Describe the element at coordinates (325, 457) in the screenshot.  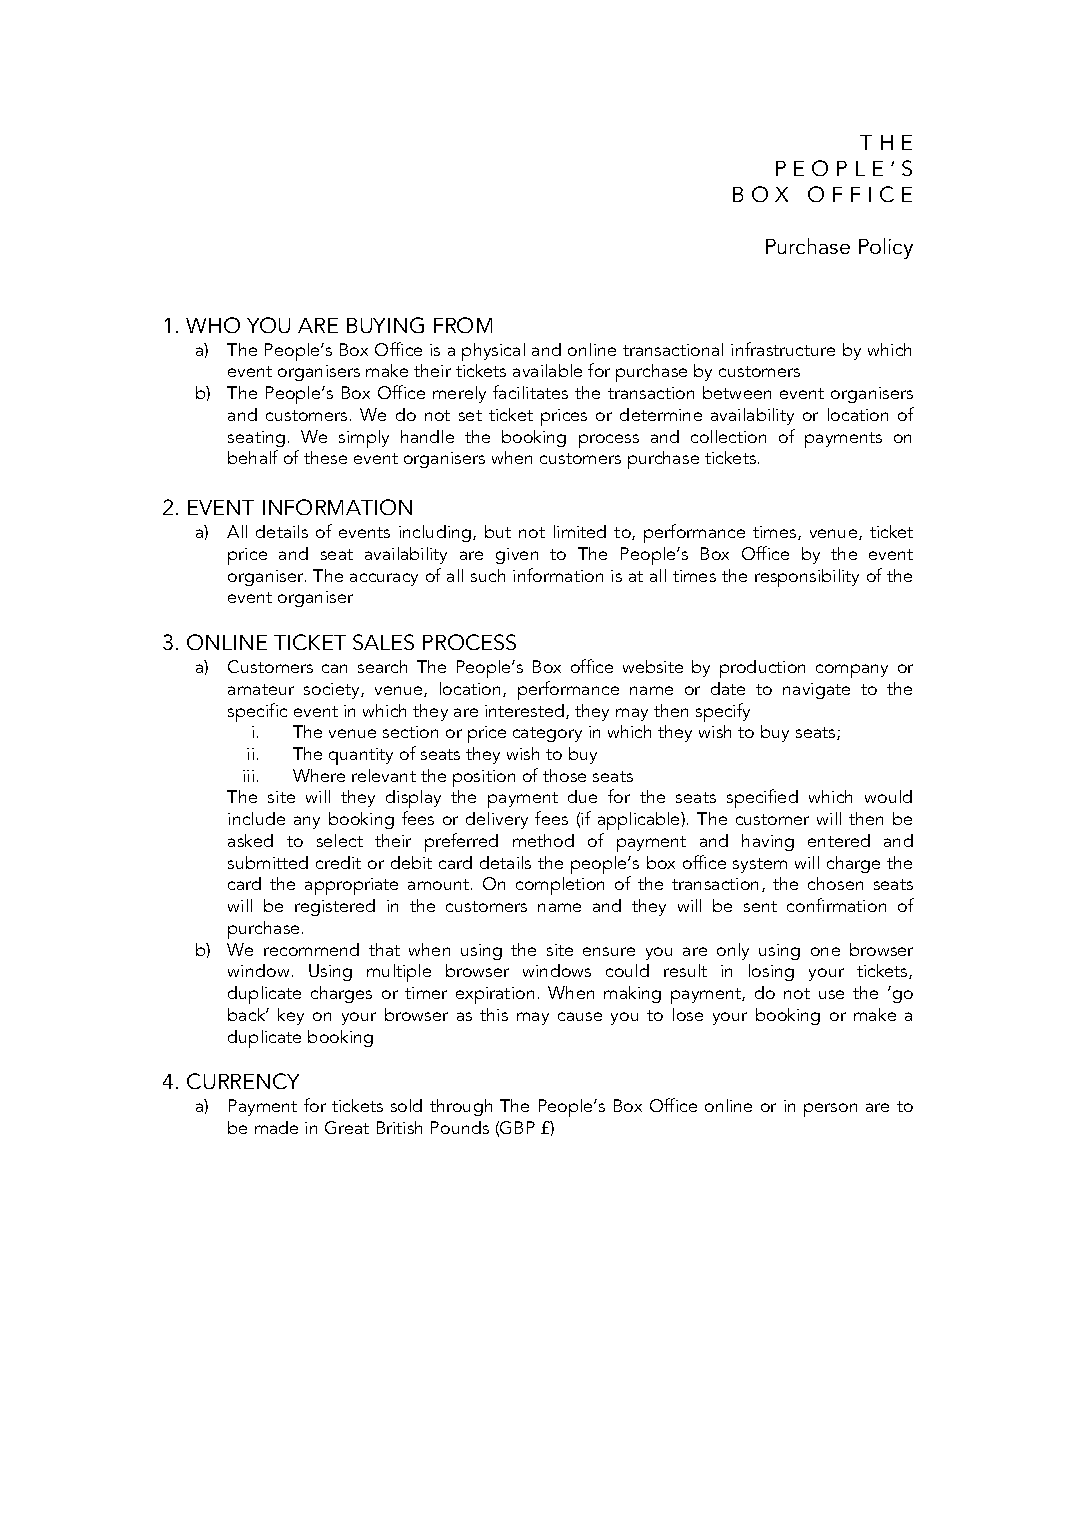
I see `these` at that location.
